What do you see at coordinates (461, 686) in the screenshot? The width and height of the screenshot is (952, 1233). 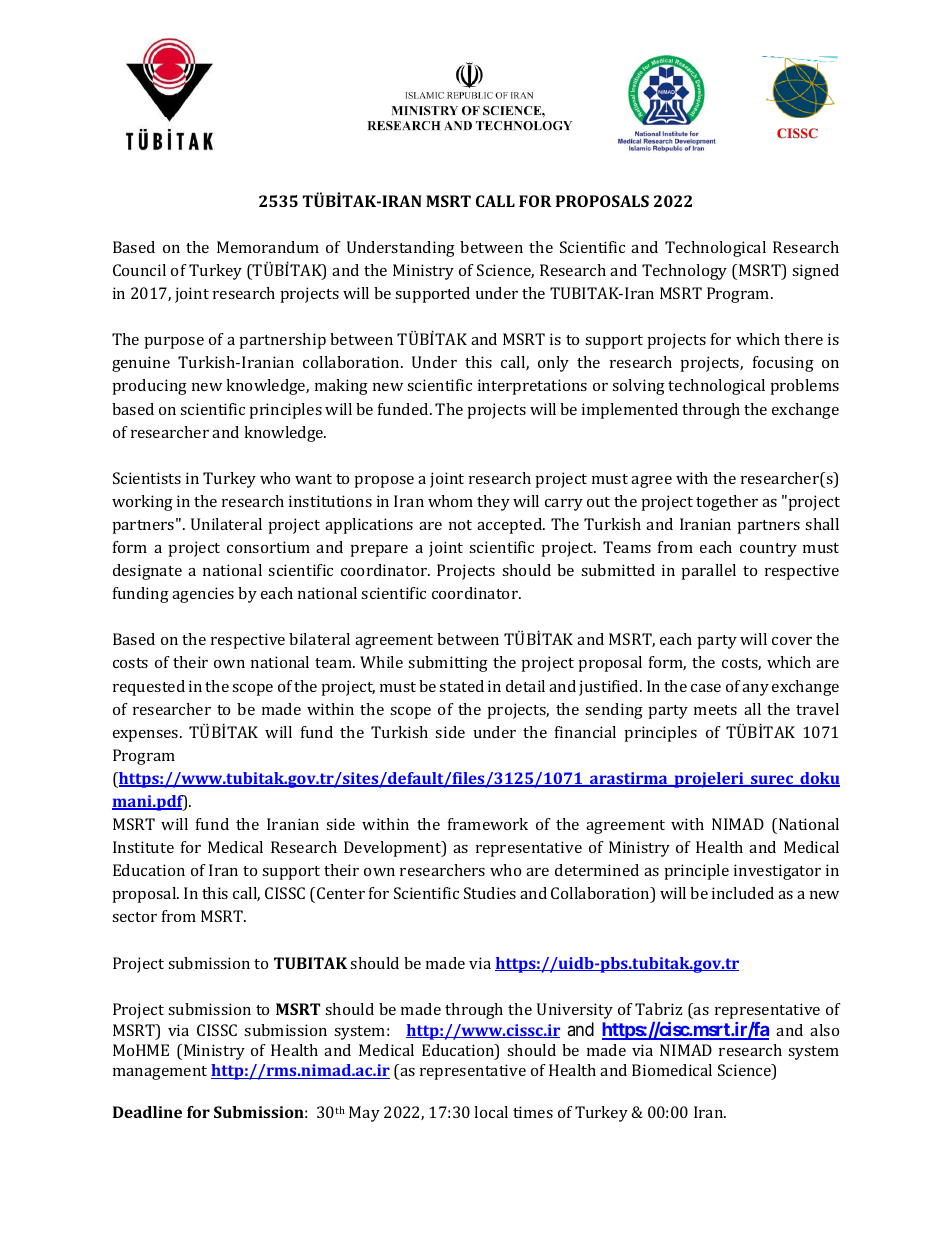 I see `stated` at bounding box center [461, 686].
